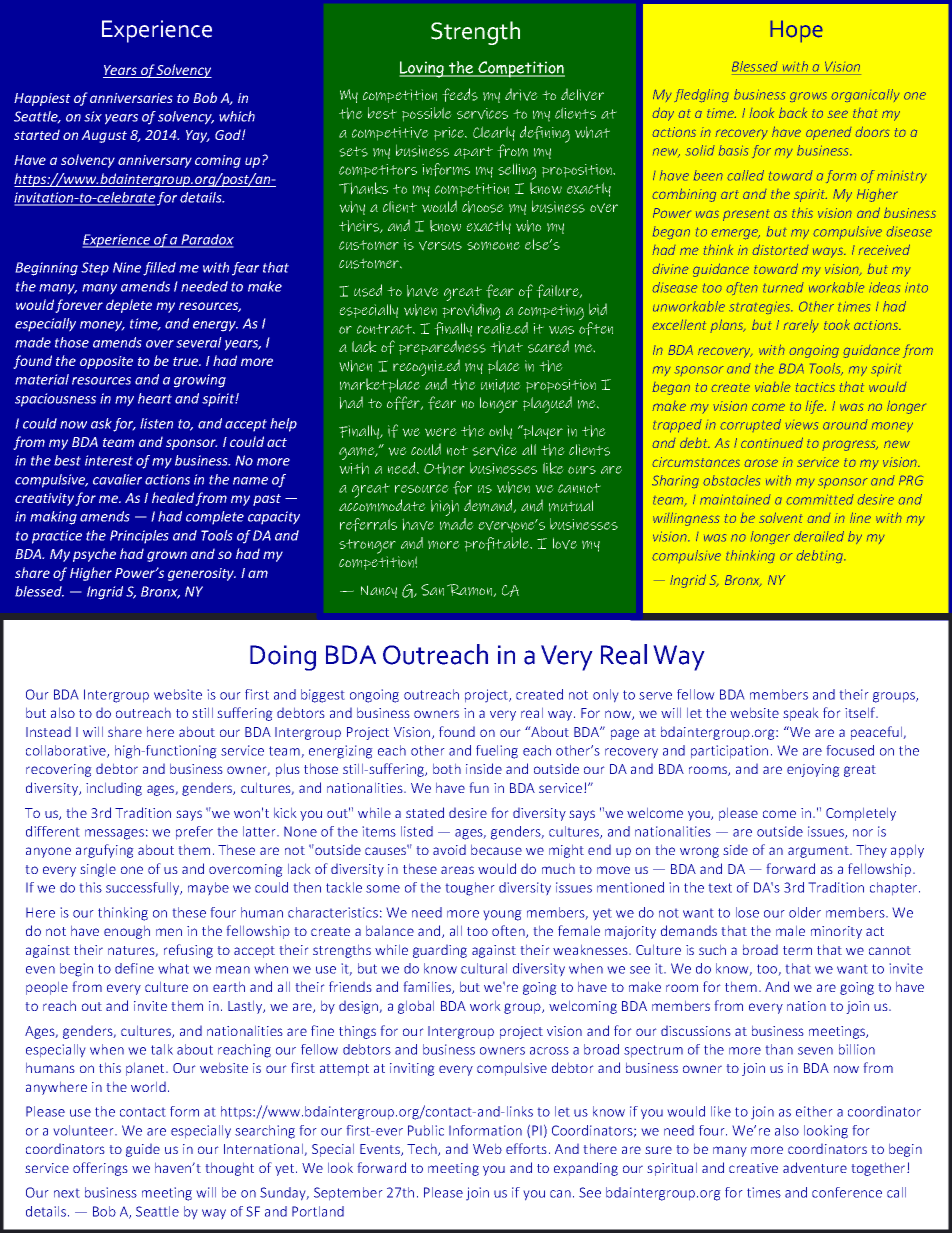 The image size is (952, 1233). I want to click on derailed, so click(819, 536).
